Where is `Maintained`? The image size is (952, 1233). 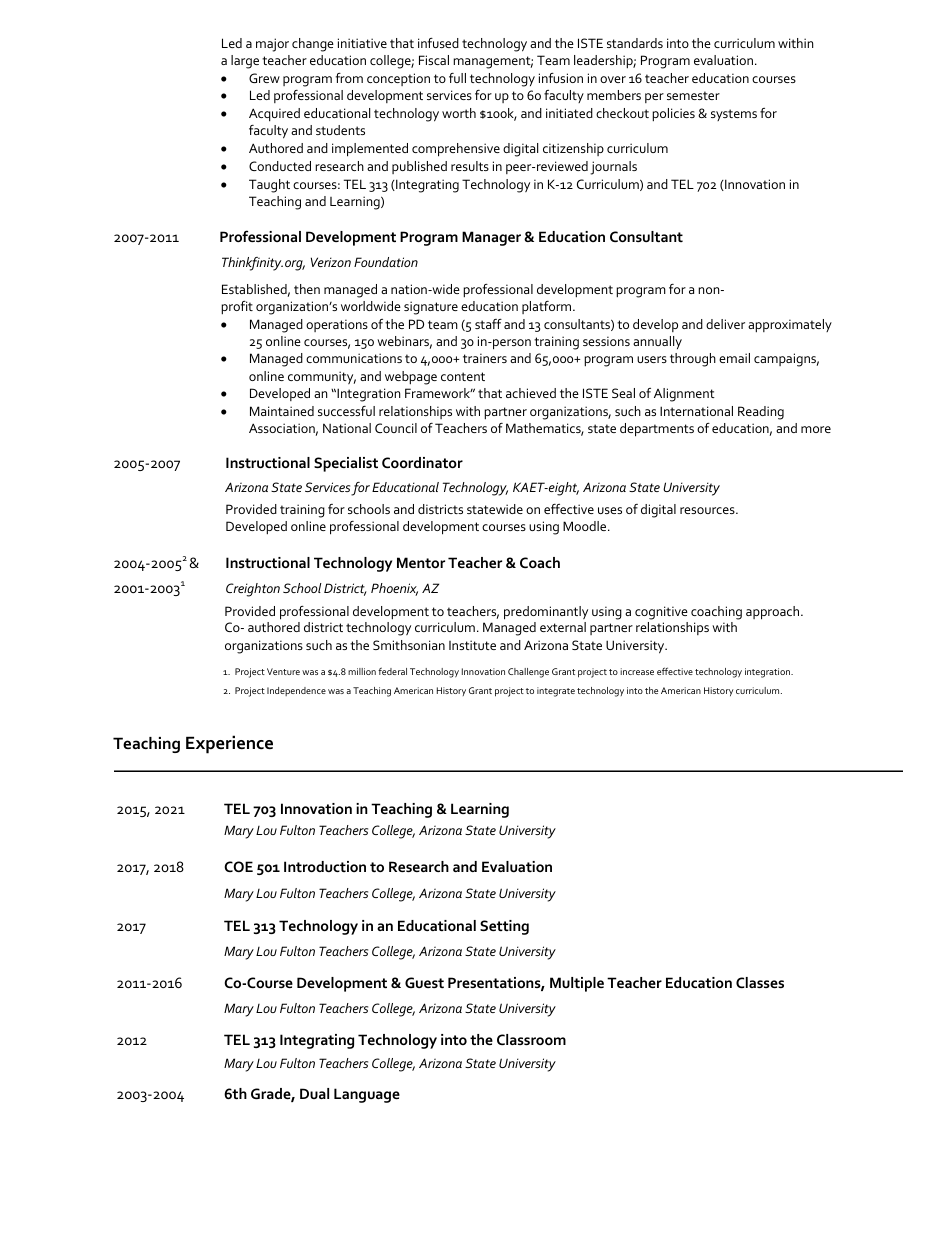
Maintained is located at coordinates (282, 411).
